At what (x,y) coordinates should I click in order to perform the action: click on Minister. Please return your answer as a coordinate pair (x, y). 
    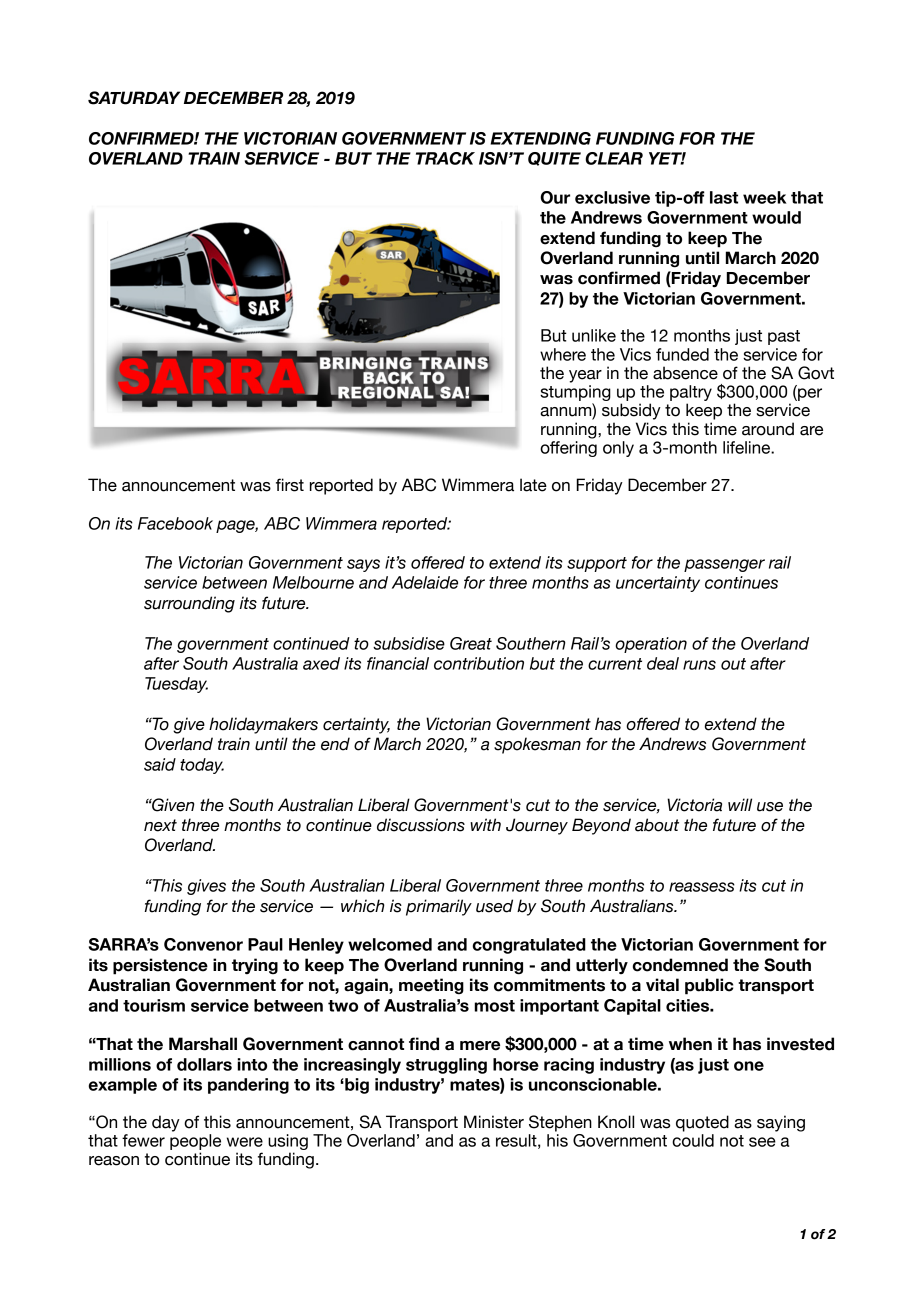
    Looking at the image, I should click on (494, 1122).
